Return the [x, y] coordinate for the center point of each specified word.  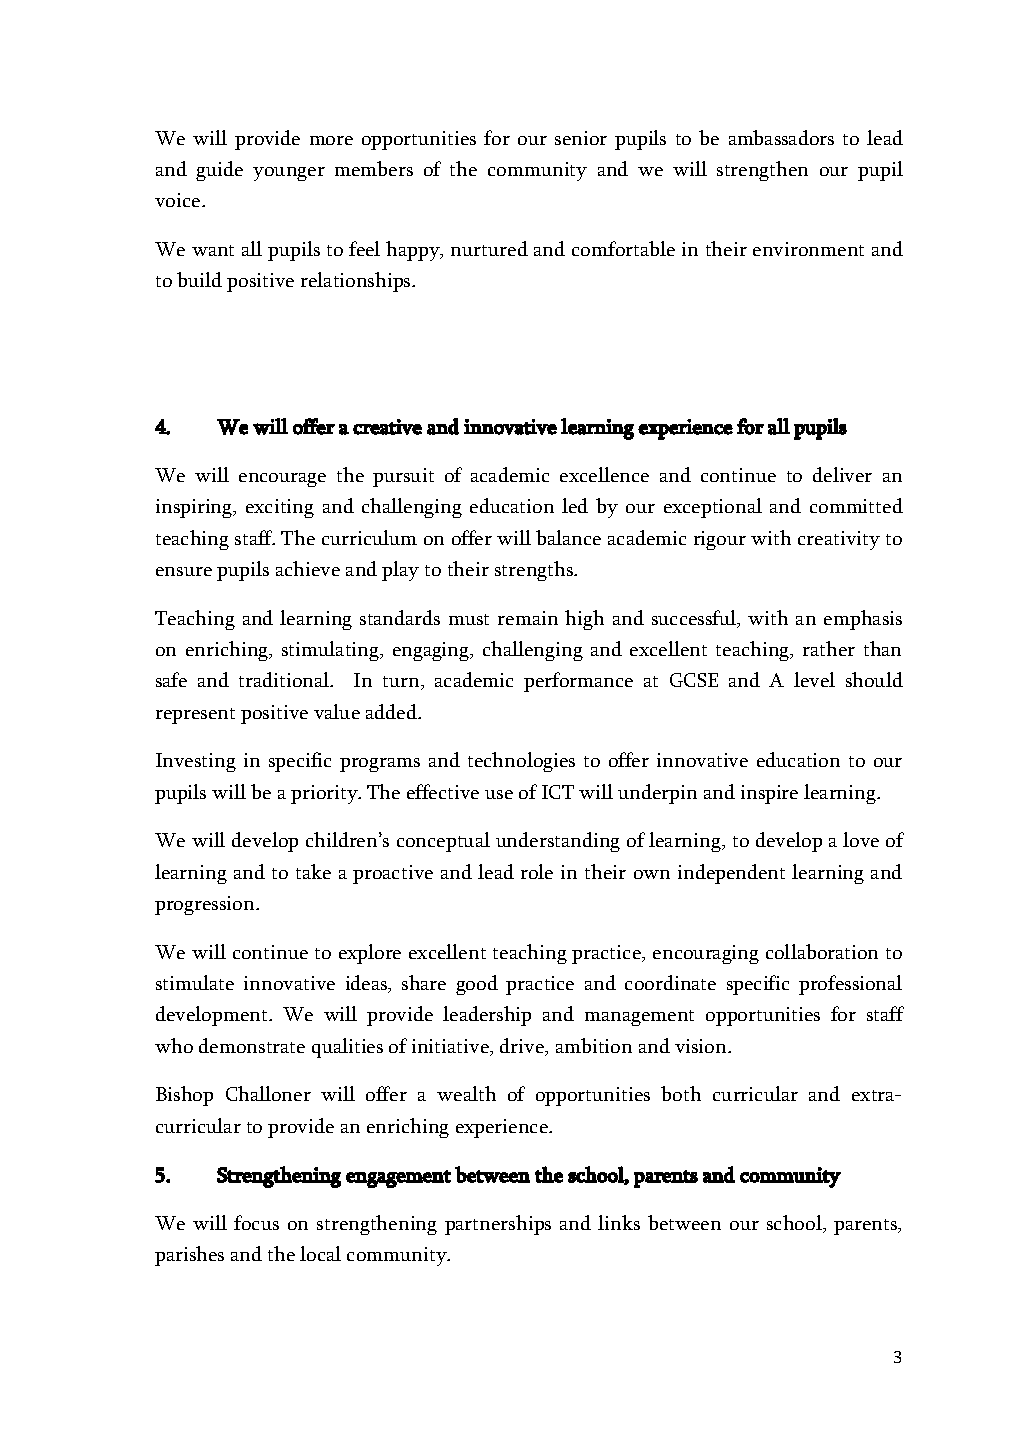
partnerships [498, 1225]
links [619, 1222]
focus [256, 1222]
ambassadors [781, 137]
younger [289, 174]
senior [581, 138]
